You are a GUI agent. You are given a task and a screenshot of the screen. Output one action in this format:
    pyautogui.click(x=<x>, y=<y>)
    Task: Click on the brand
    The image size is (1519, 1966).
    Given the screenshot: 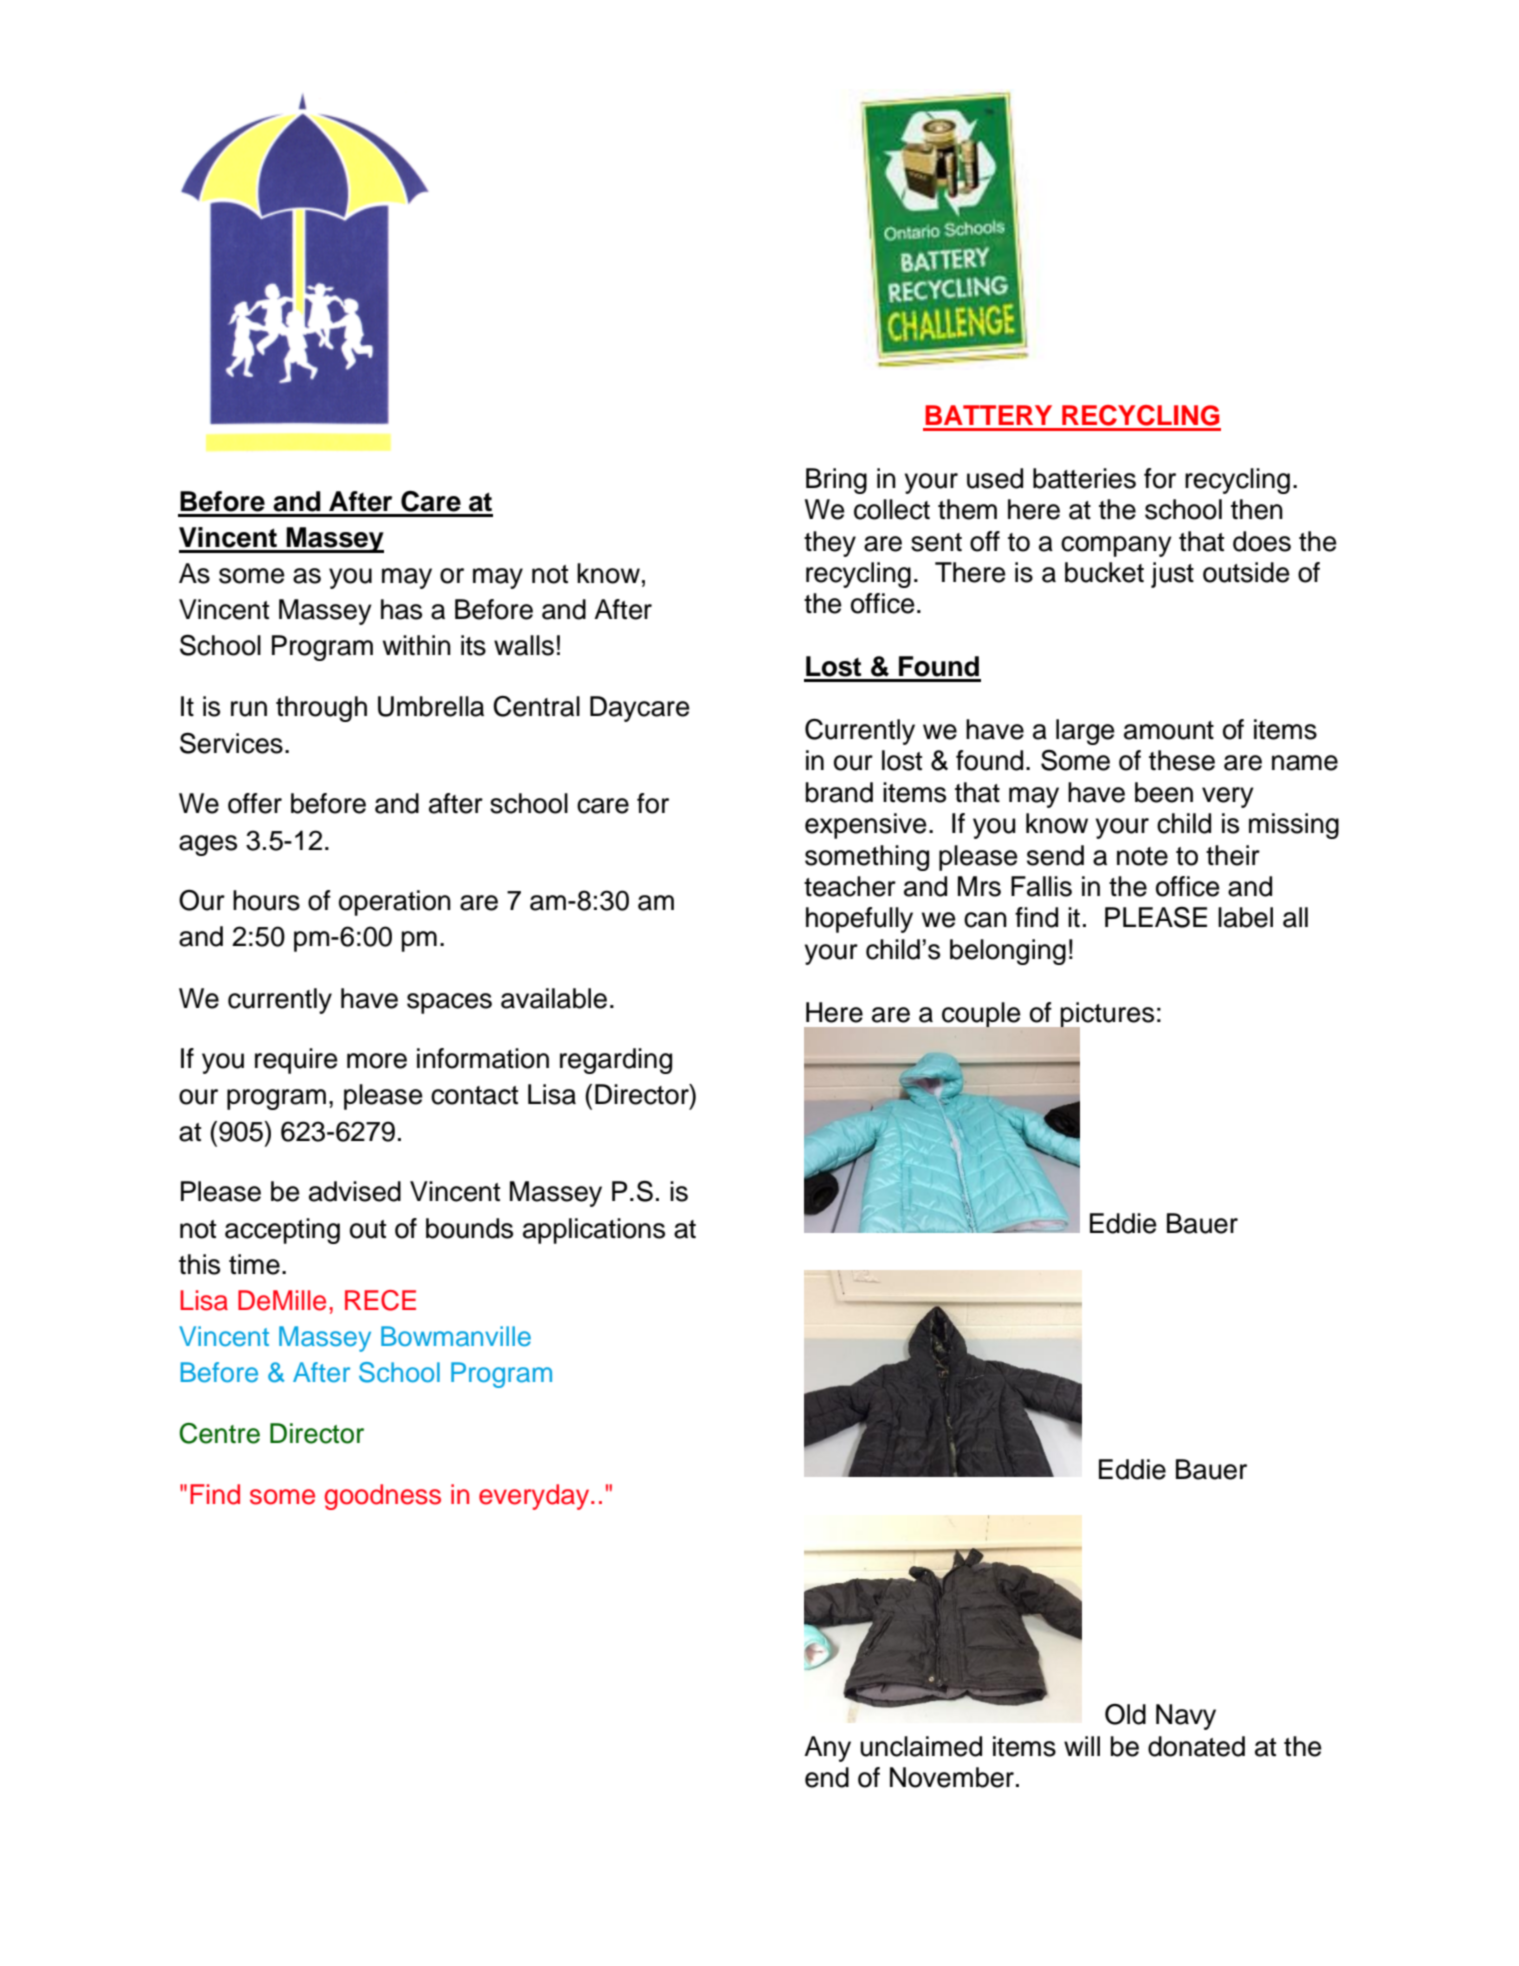 What is the action you would take?
    pyautogui.click(x=839, y=792)
